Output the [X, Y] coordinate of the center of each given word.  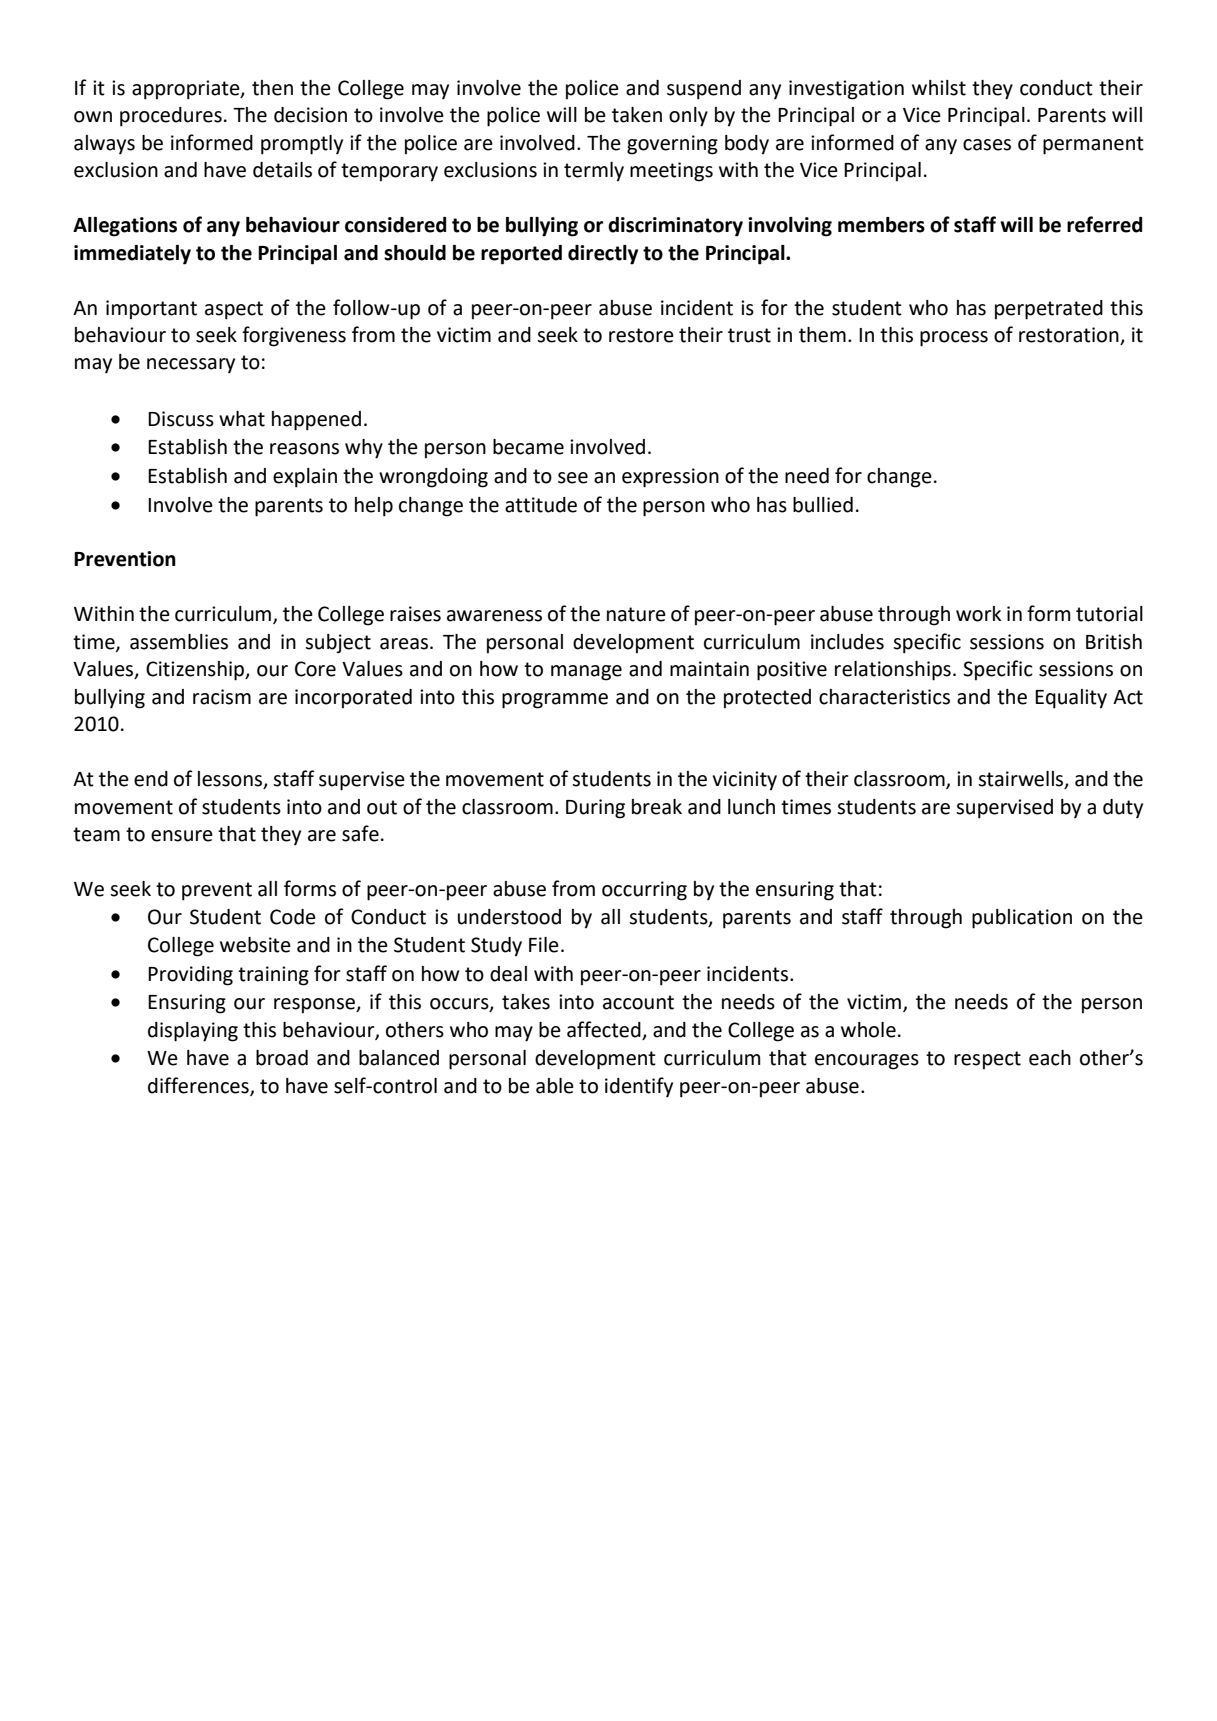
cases [987, 145]
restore [641, 335]
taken [637, 115]
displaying [193, 1032]
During [595, 809]
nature [636, 614]
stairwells [1022, 780]
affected [604, 1029]
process [954, 339]
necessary [191, 366]
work [978, 614]
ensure [182, 836]
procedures [171, 117]
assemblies [179, 642]
